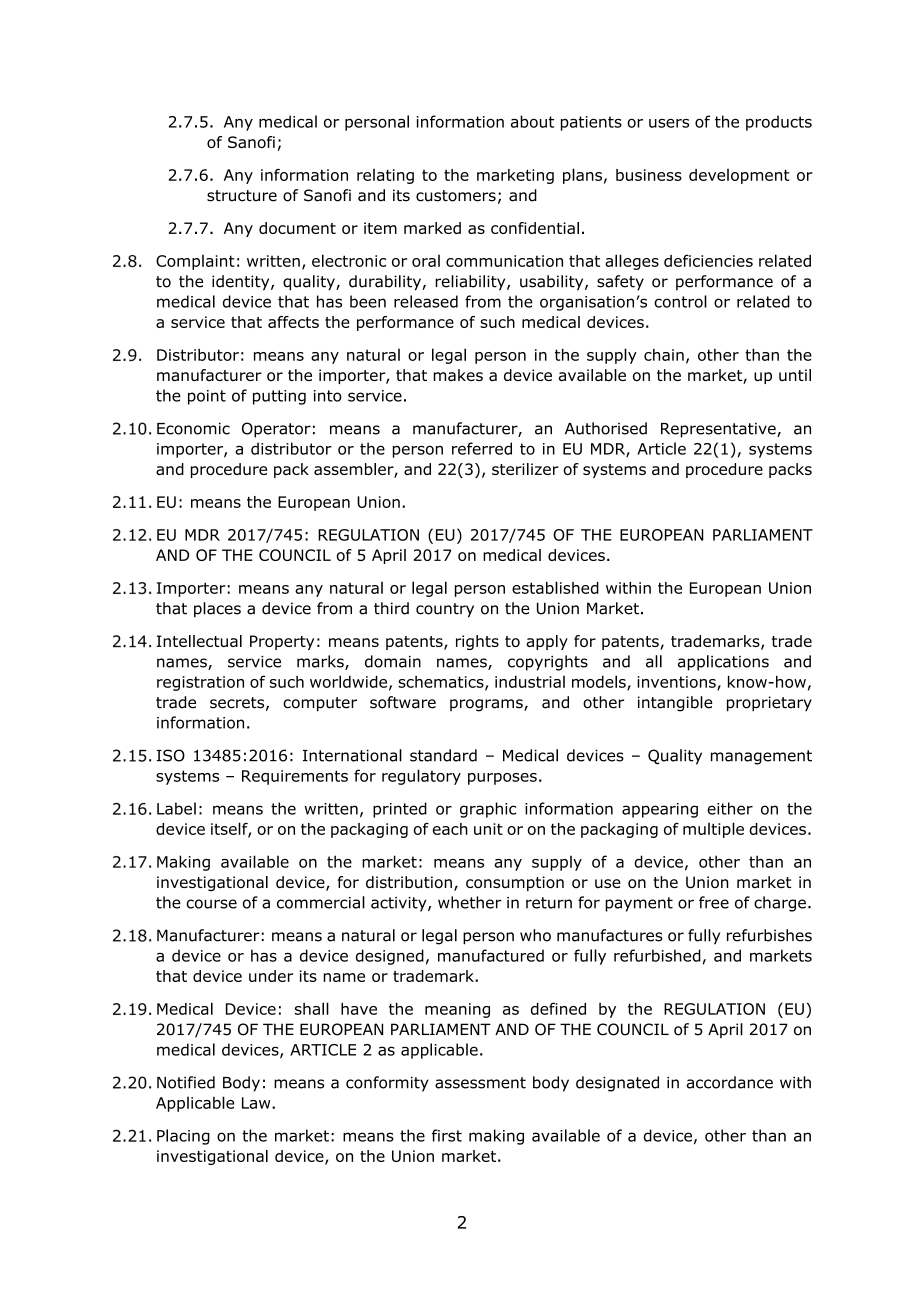 The image size is (924, 1308). Describe the element at coordinates (211, 904) in the document. I see `course` at that location.
